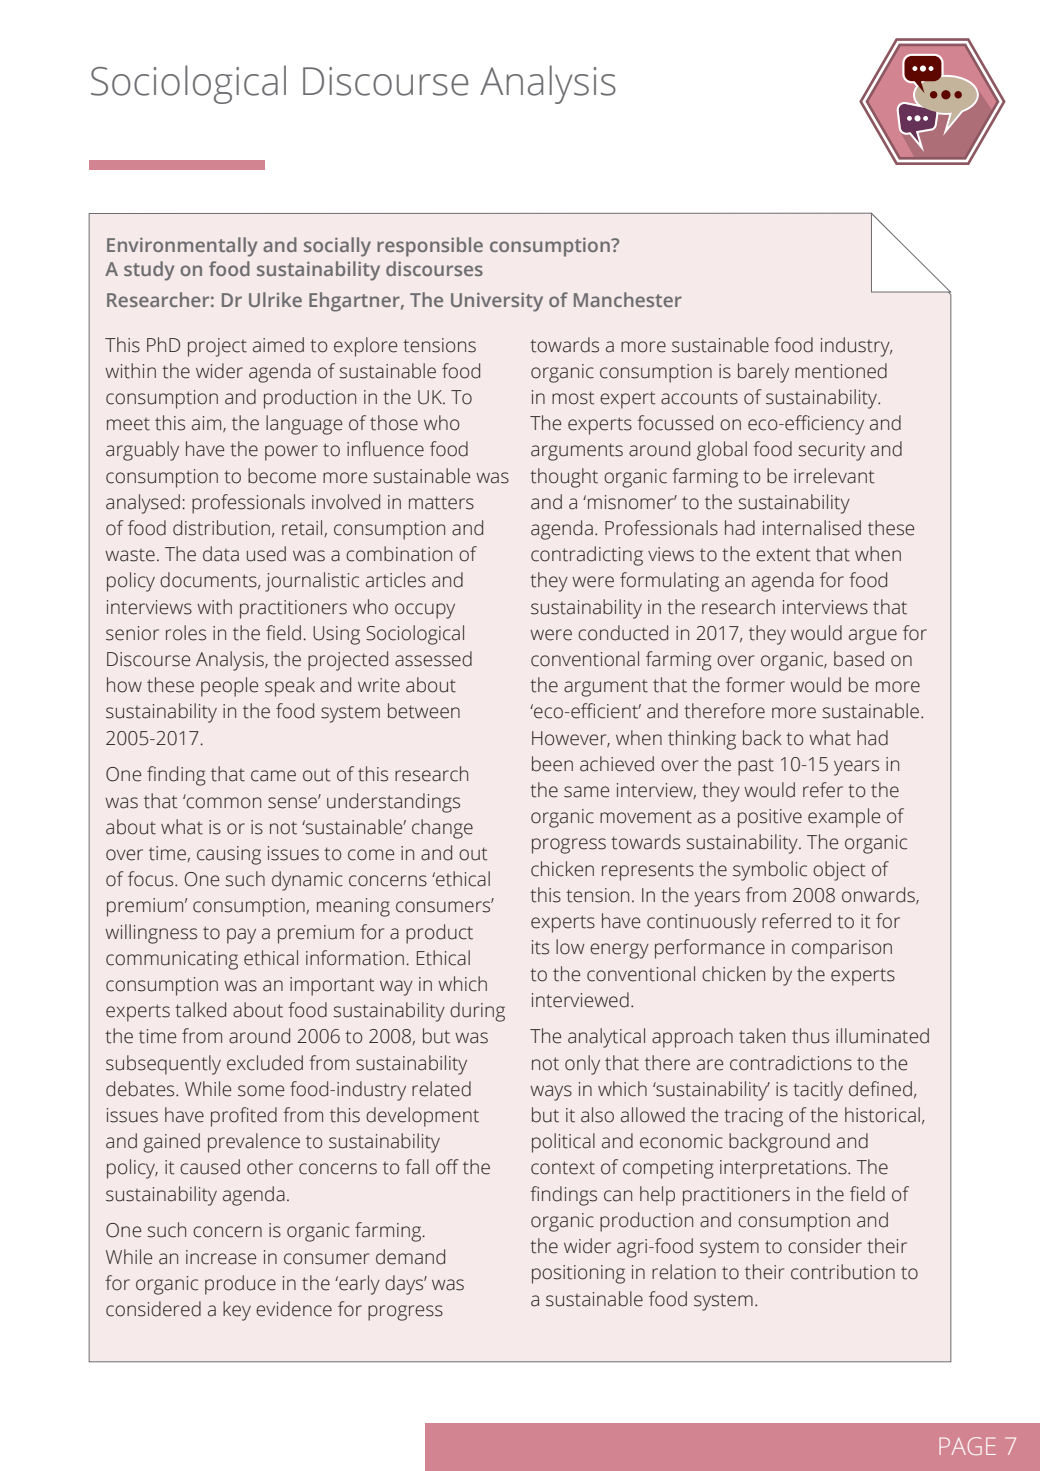  Describe the element at coordinates (586, 792) in the screenshot. I see `same` at that location.
